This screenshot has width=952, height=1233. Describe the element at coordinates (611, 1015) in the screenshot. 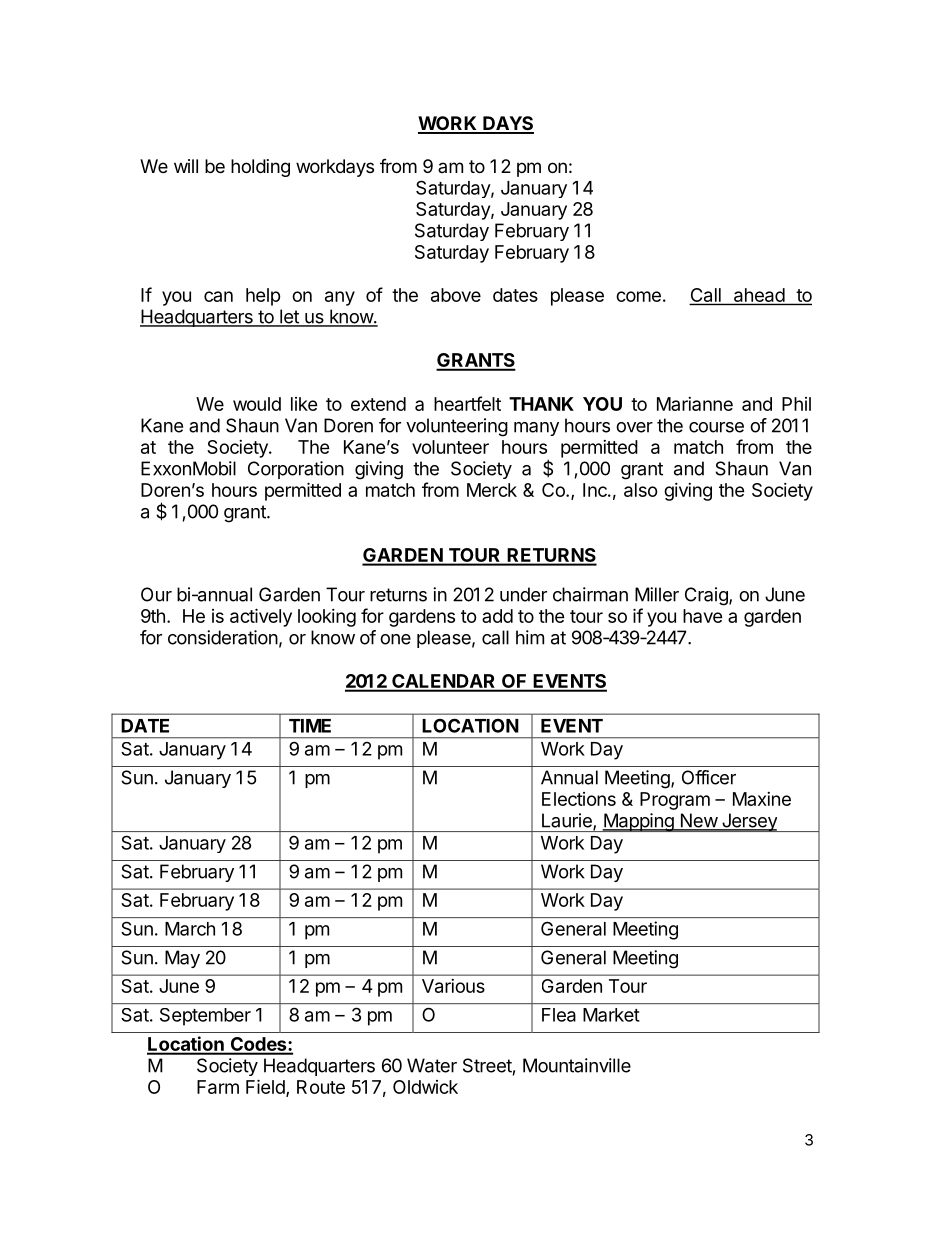

I see `Market` at that location.
